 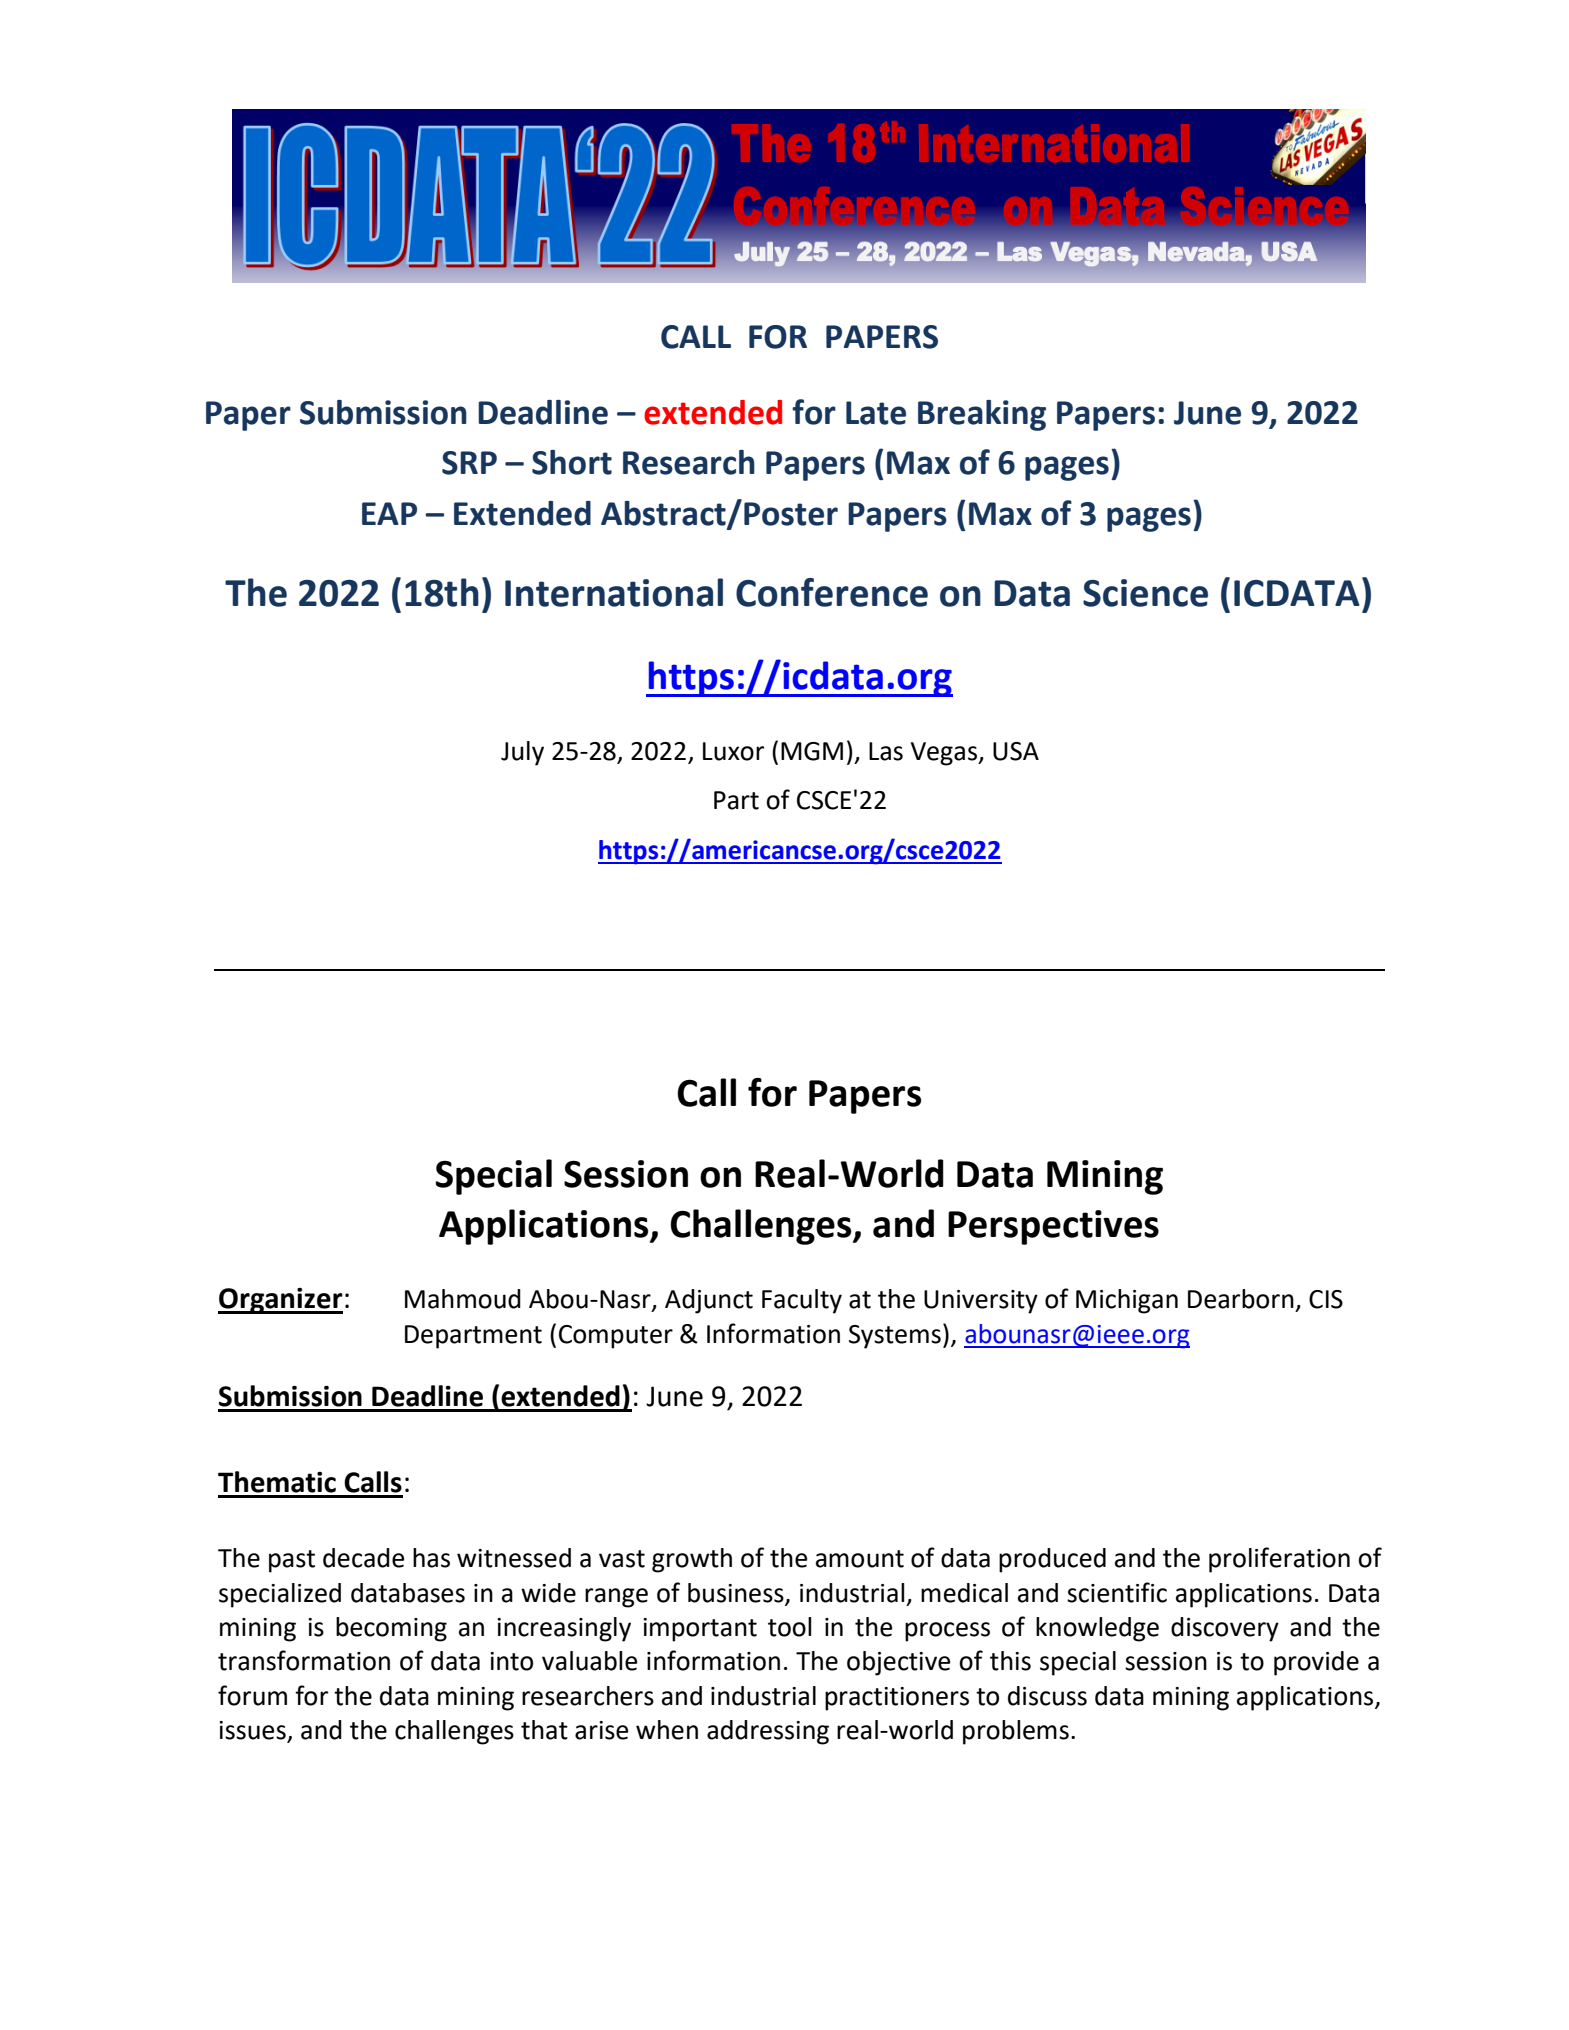 What do you see at coordinates (522, 753) in the screenshot?
I see `July` at bounding box center [522, 753].
